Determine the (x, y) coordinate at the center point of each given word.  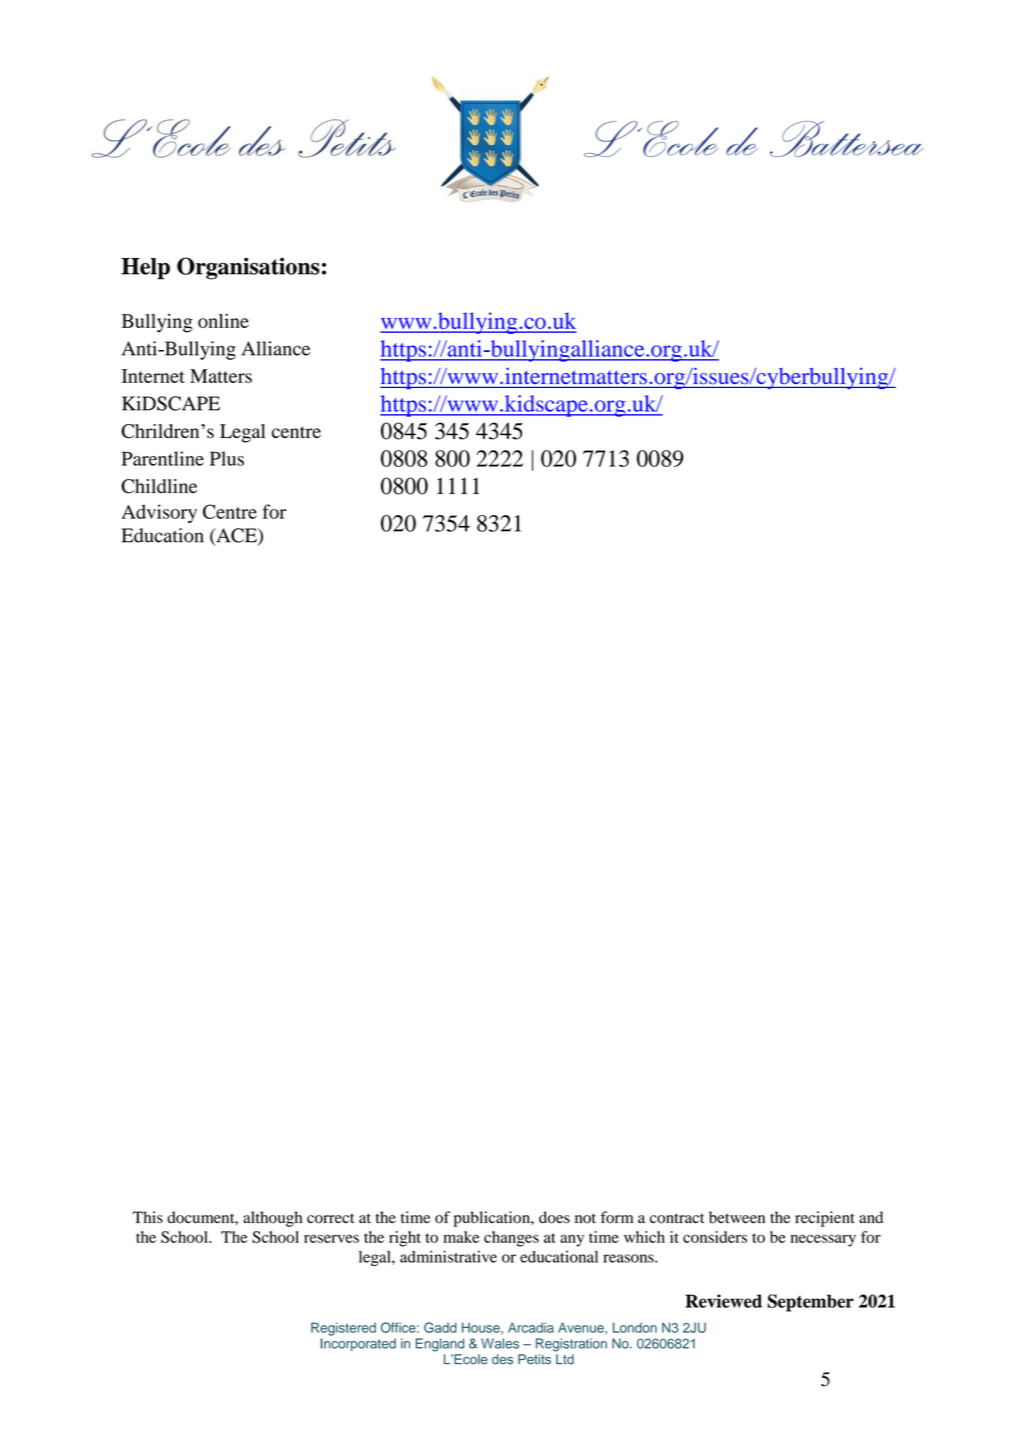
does (554, 1217)
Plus (227, 458)
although (272, 1219)
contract (677, 1218)
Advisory (159, 513)
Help (145, 269)
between (737, 1217)
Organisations (248, 268)
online (223, 321)
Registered (343, 1329)
